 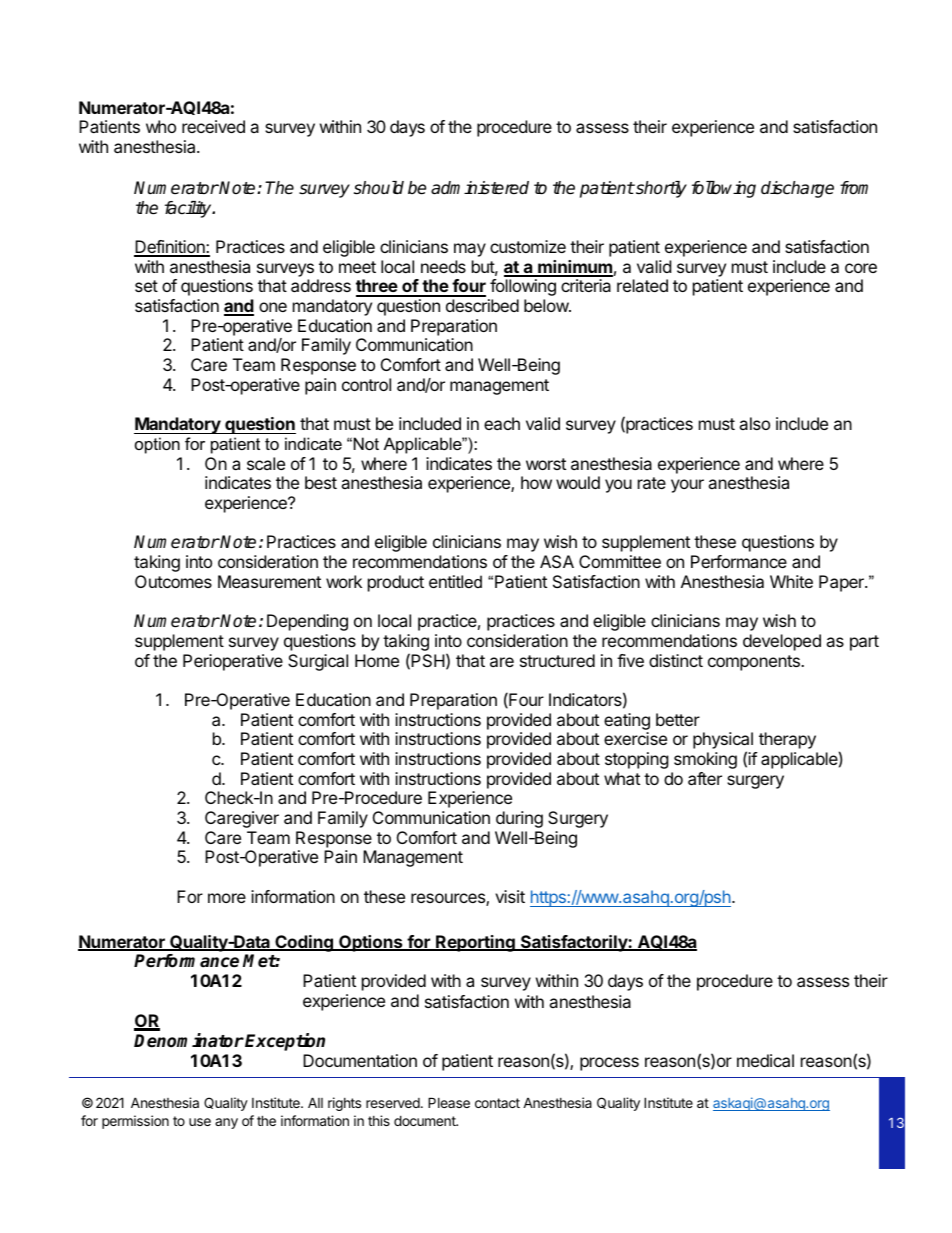 What do you see at coordinates (791, 581) in the screenshot?
I see `White` at bounding box center [791, 581].
